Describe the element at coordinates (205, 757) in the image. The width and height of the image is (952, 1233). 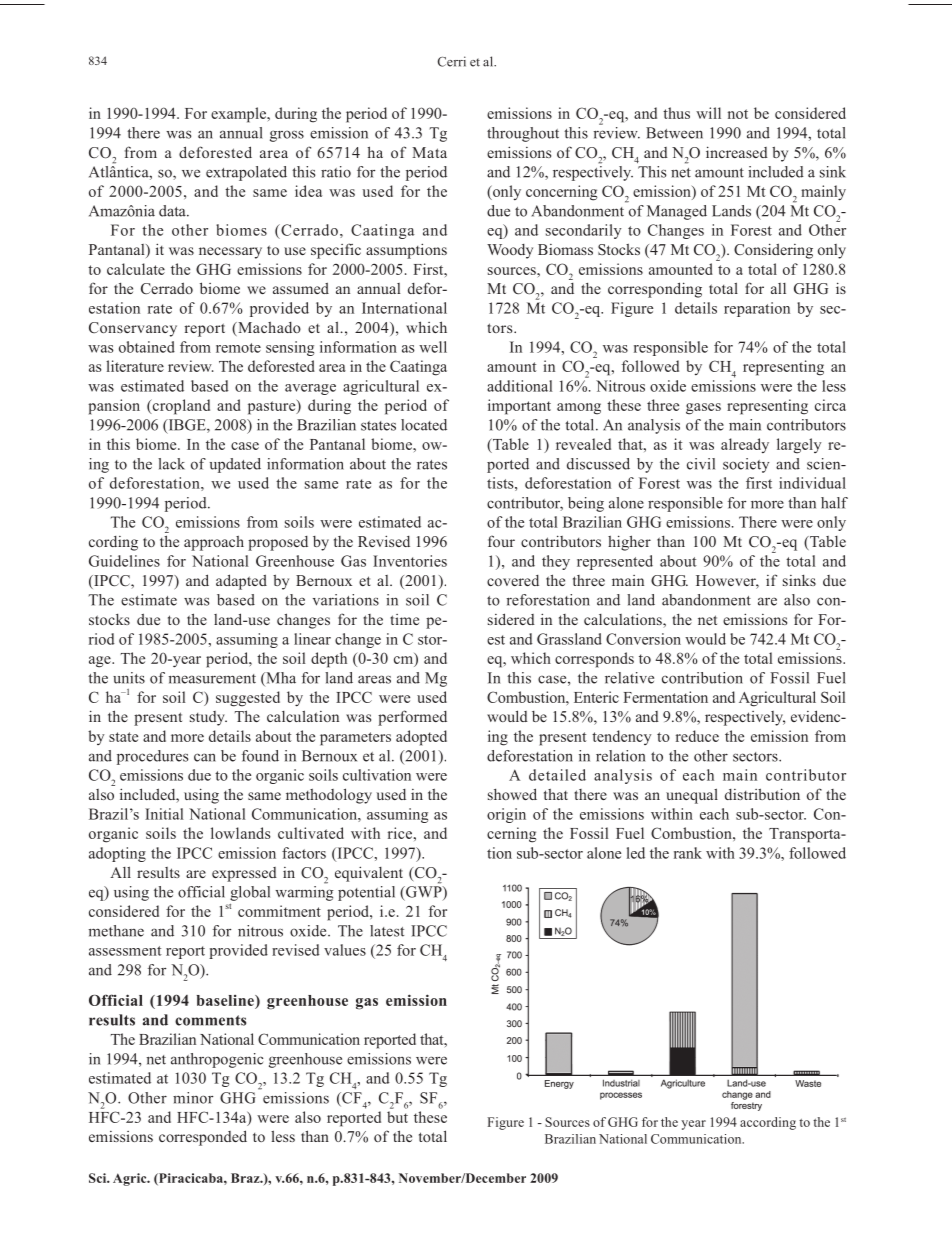
I see `can` at that location.
